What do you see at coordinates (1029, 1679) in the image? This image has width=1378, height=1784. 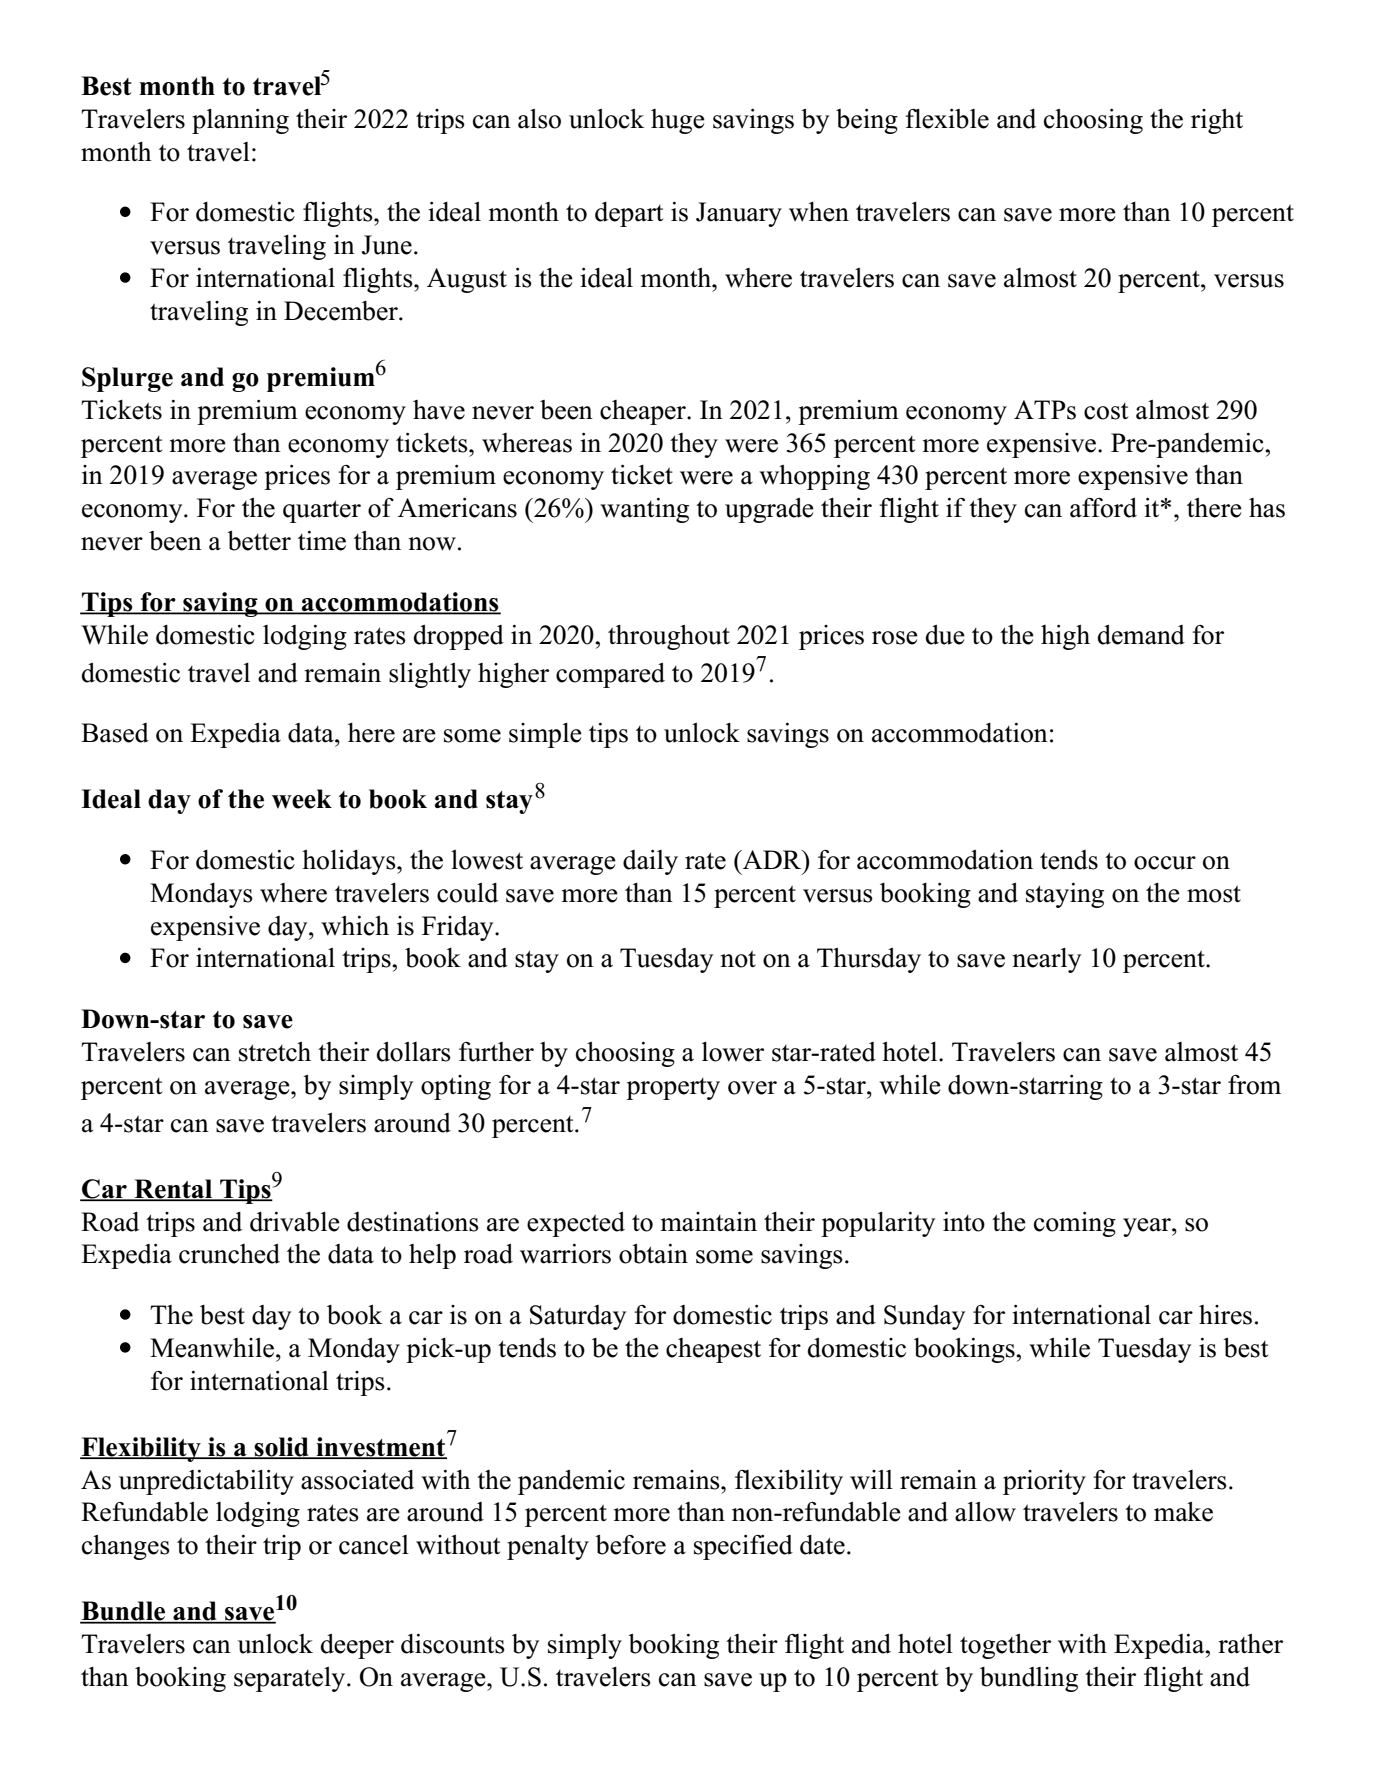 I see `bundling` at bounding box center [1029, 1679].
